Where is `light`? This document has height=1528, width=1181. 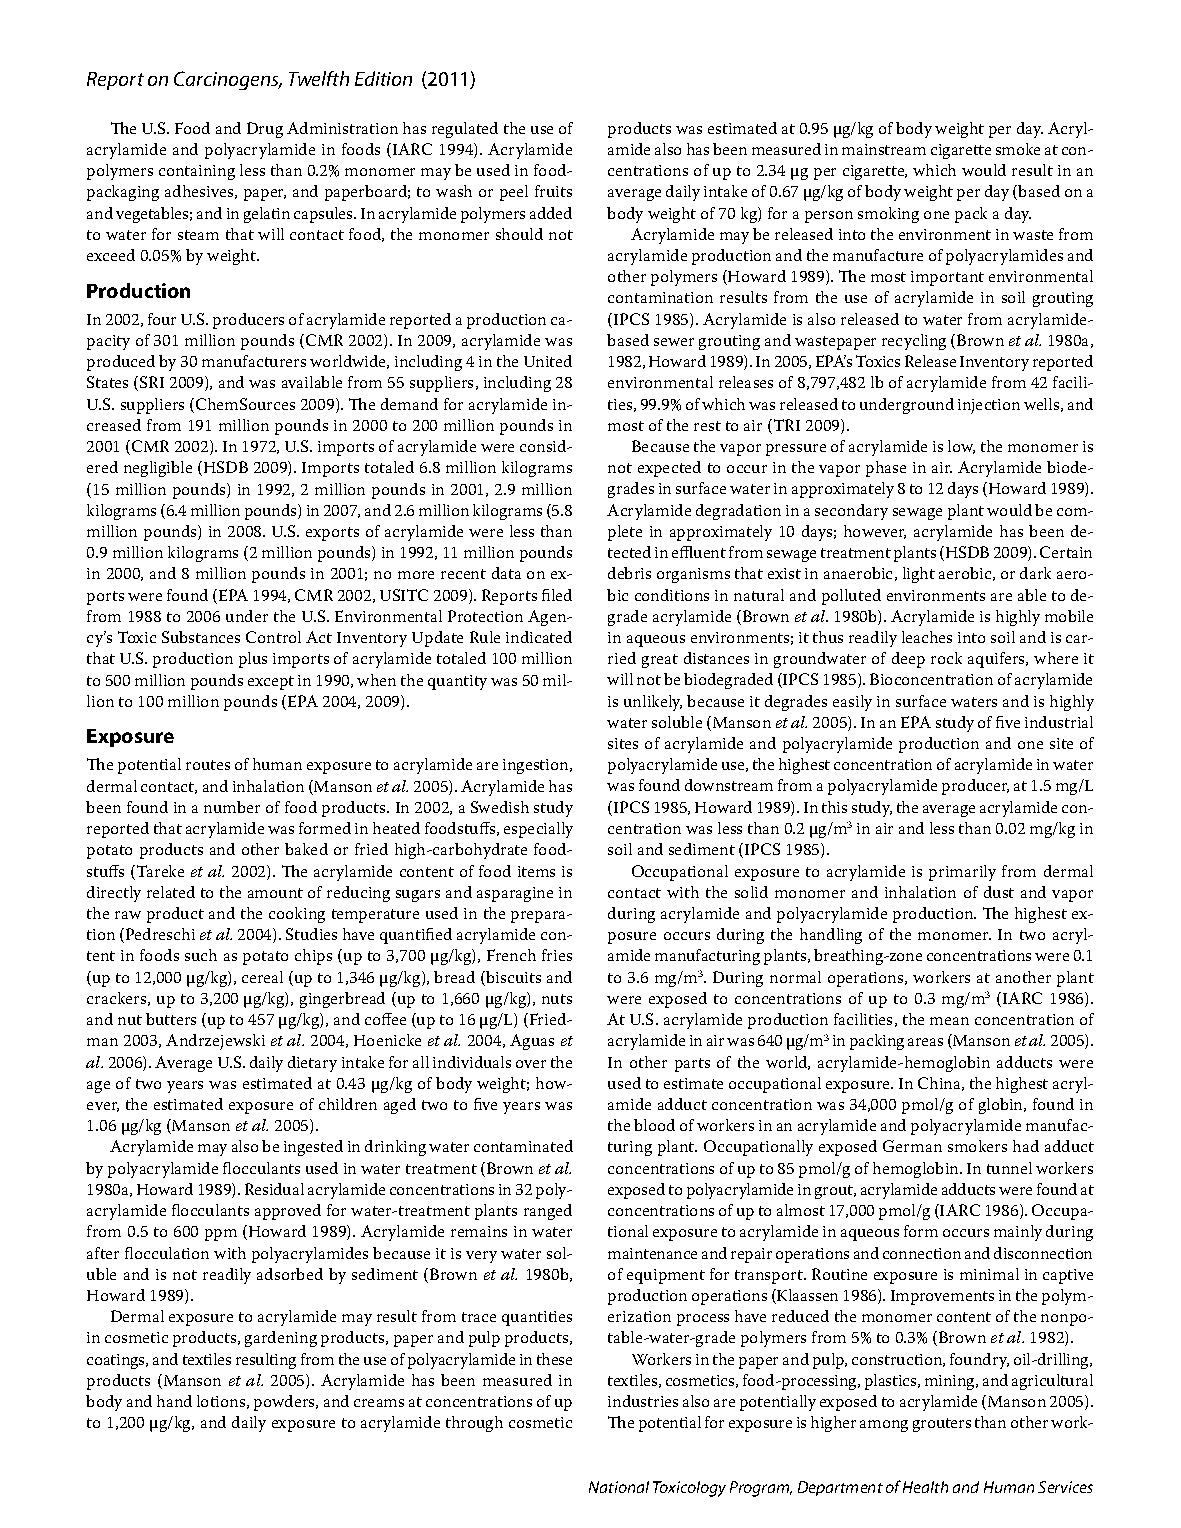
light is located at coordinates (919, 575).
